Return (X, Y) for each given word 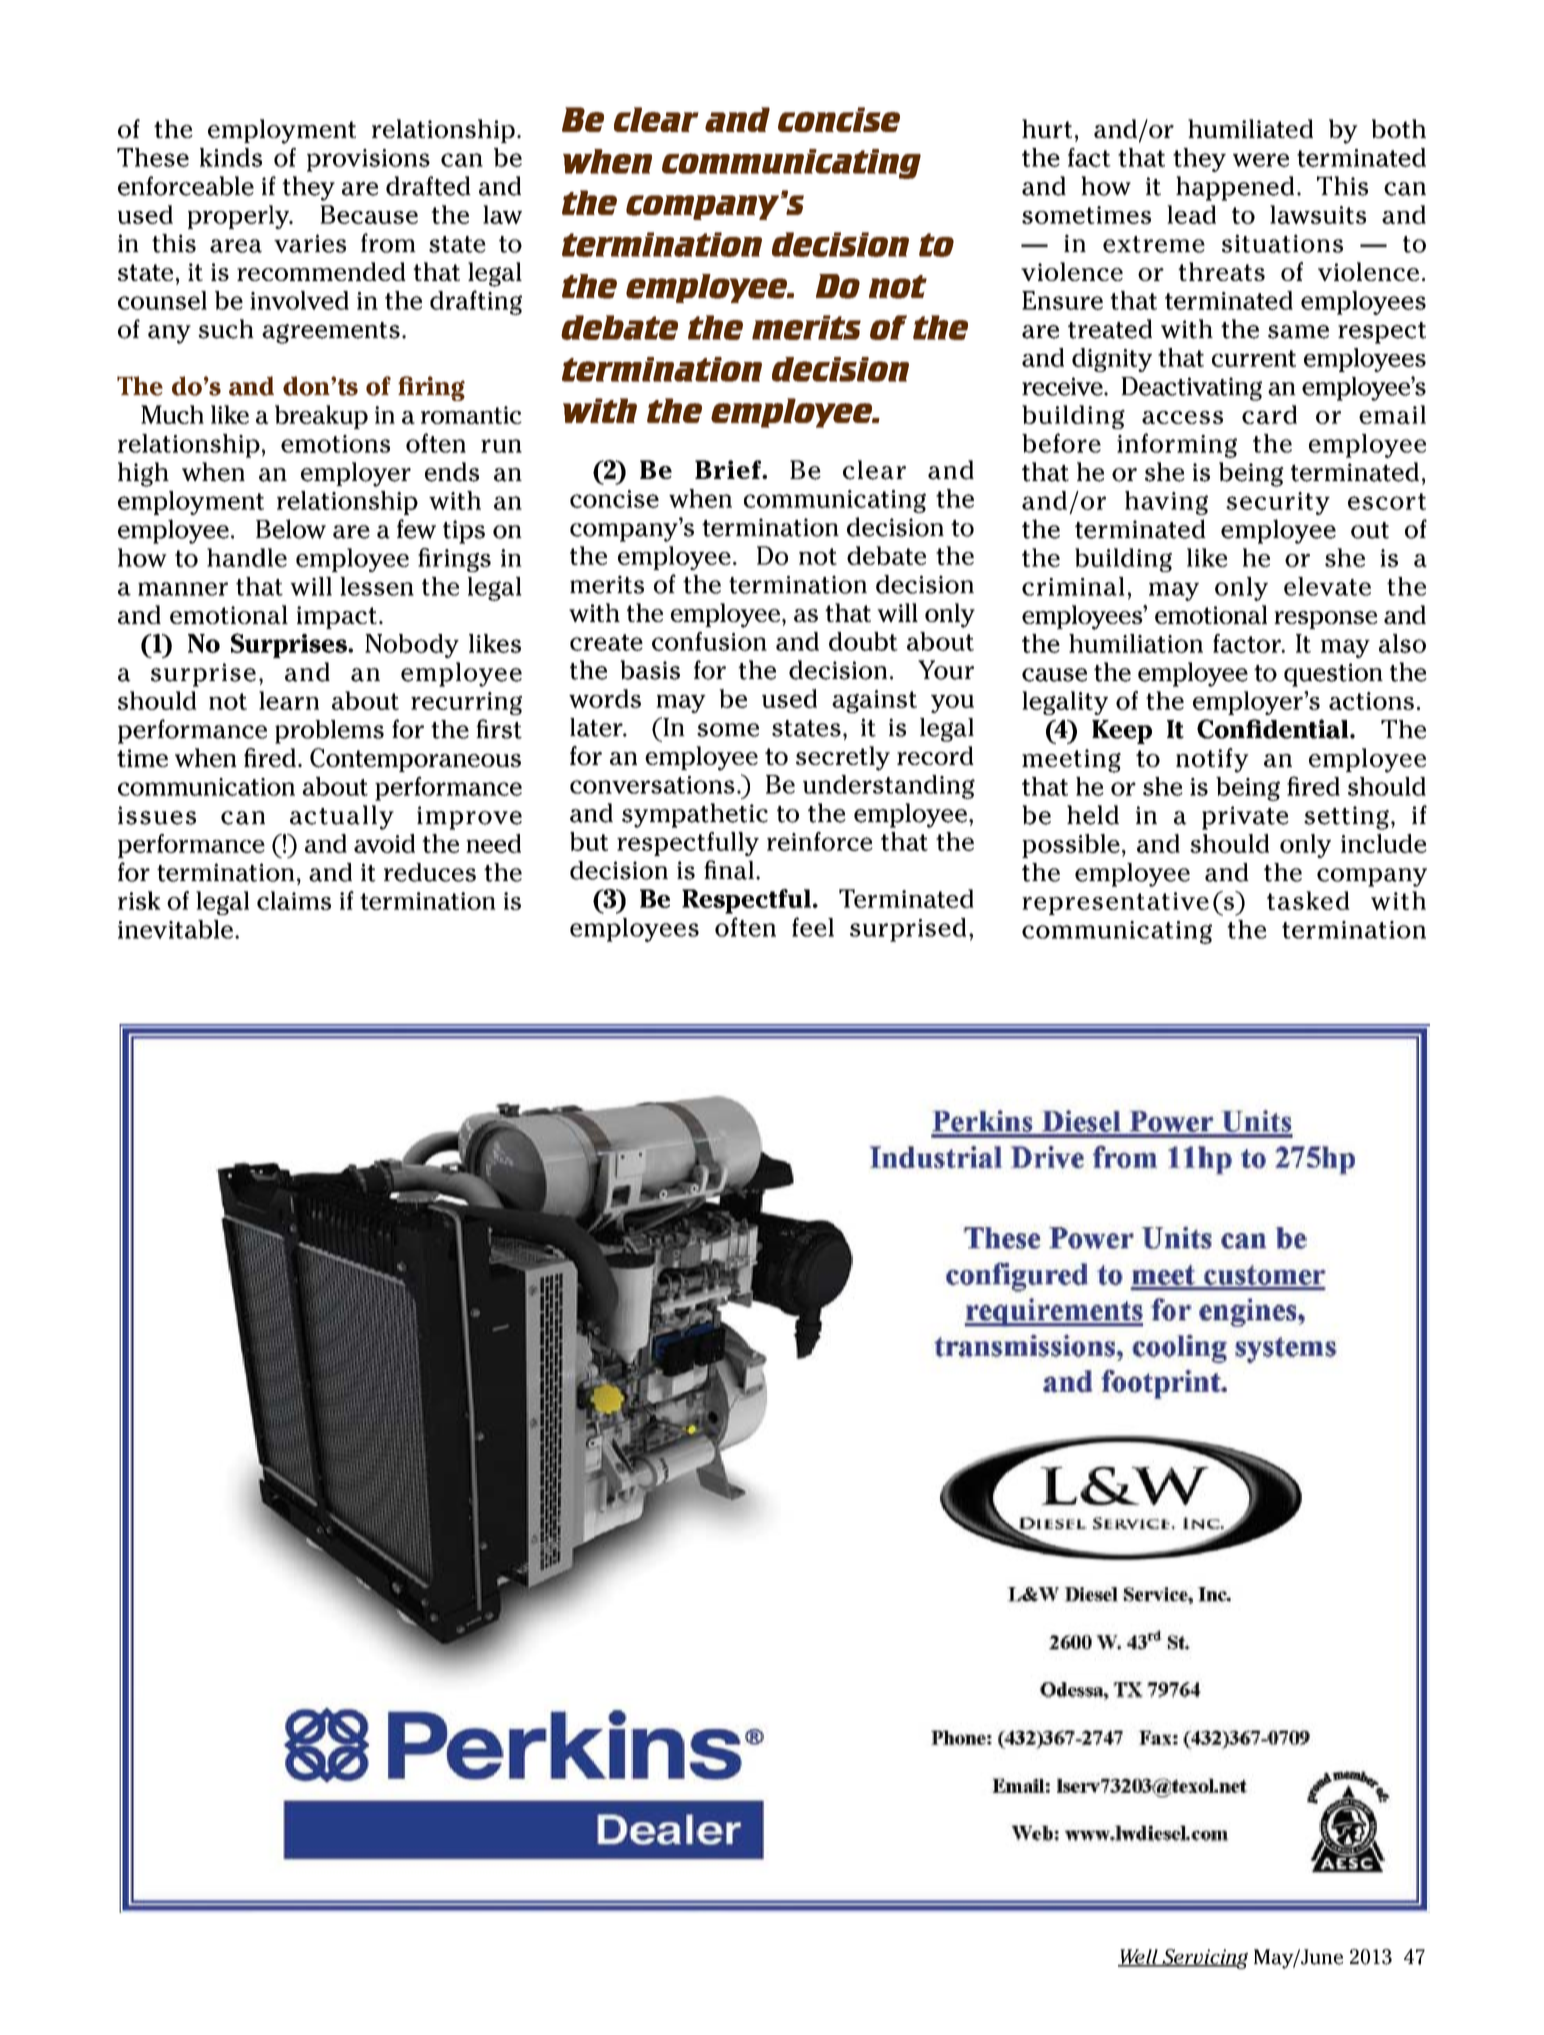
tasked (1308, 900)
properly (240, 217)
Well (1139, 1957)
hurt (1047, 128)
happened (1235, 188)
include (1384, 843)
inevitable (177, 929)
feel (813, 927)
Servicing (1204, 1959)
